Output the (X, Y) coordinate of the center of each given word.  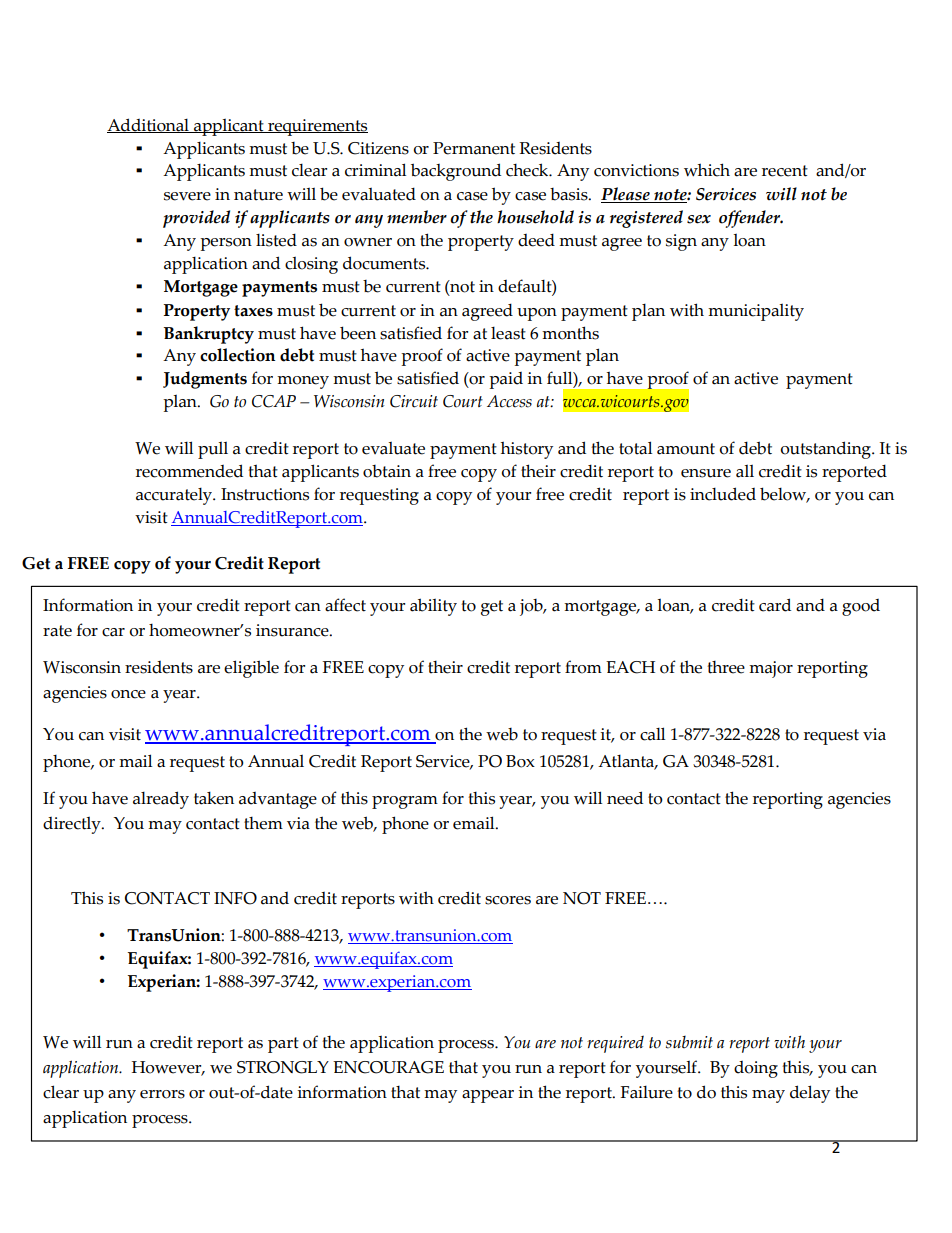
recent (785, 171)
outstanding (826, 450)
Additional (149, 125)
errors (162, 1094)
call (652, 734)
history (527, 450)
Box (520, 761)
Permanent (474, 148)
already (161, 800)
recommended (189, 471)
